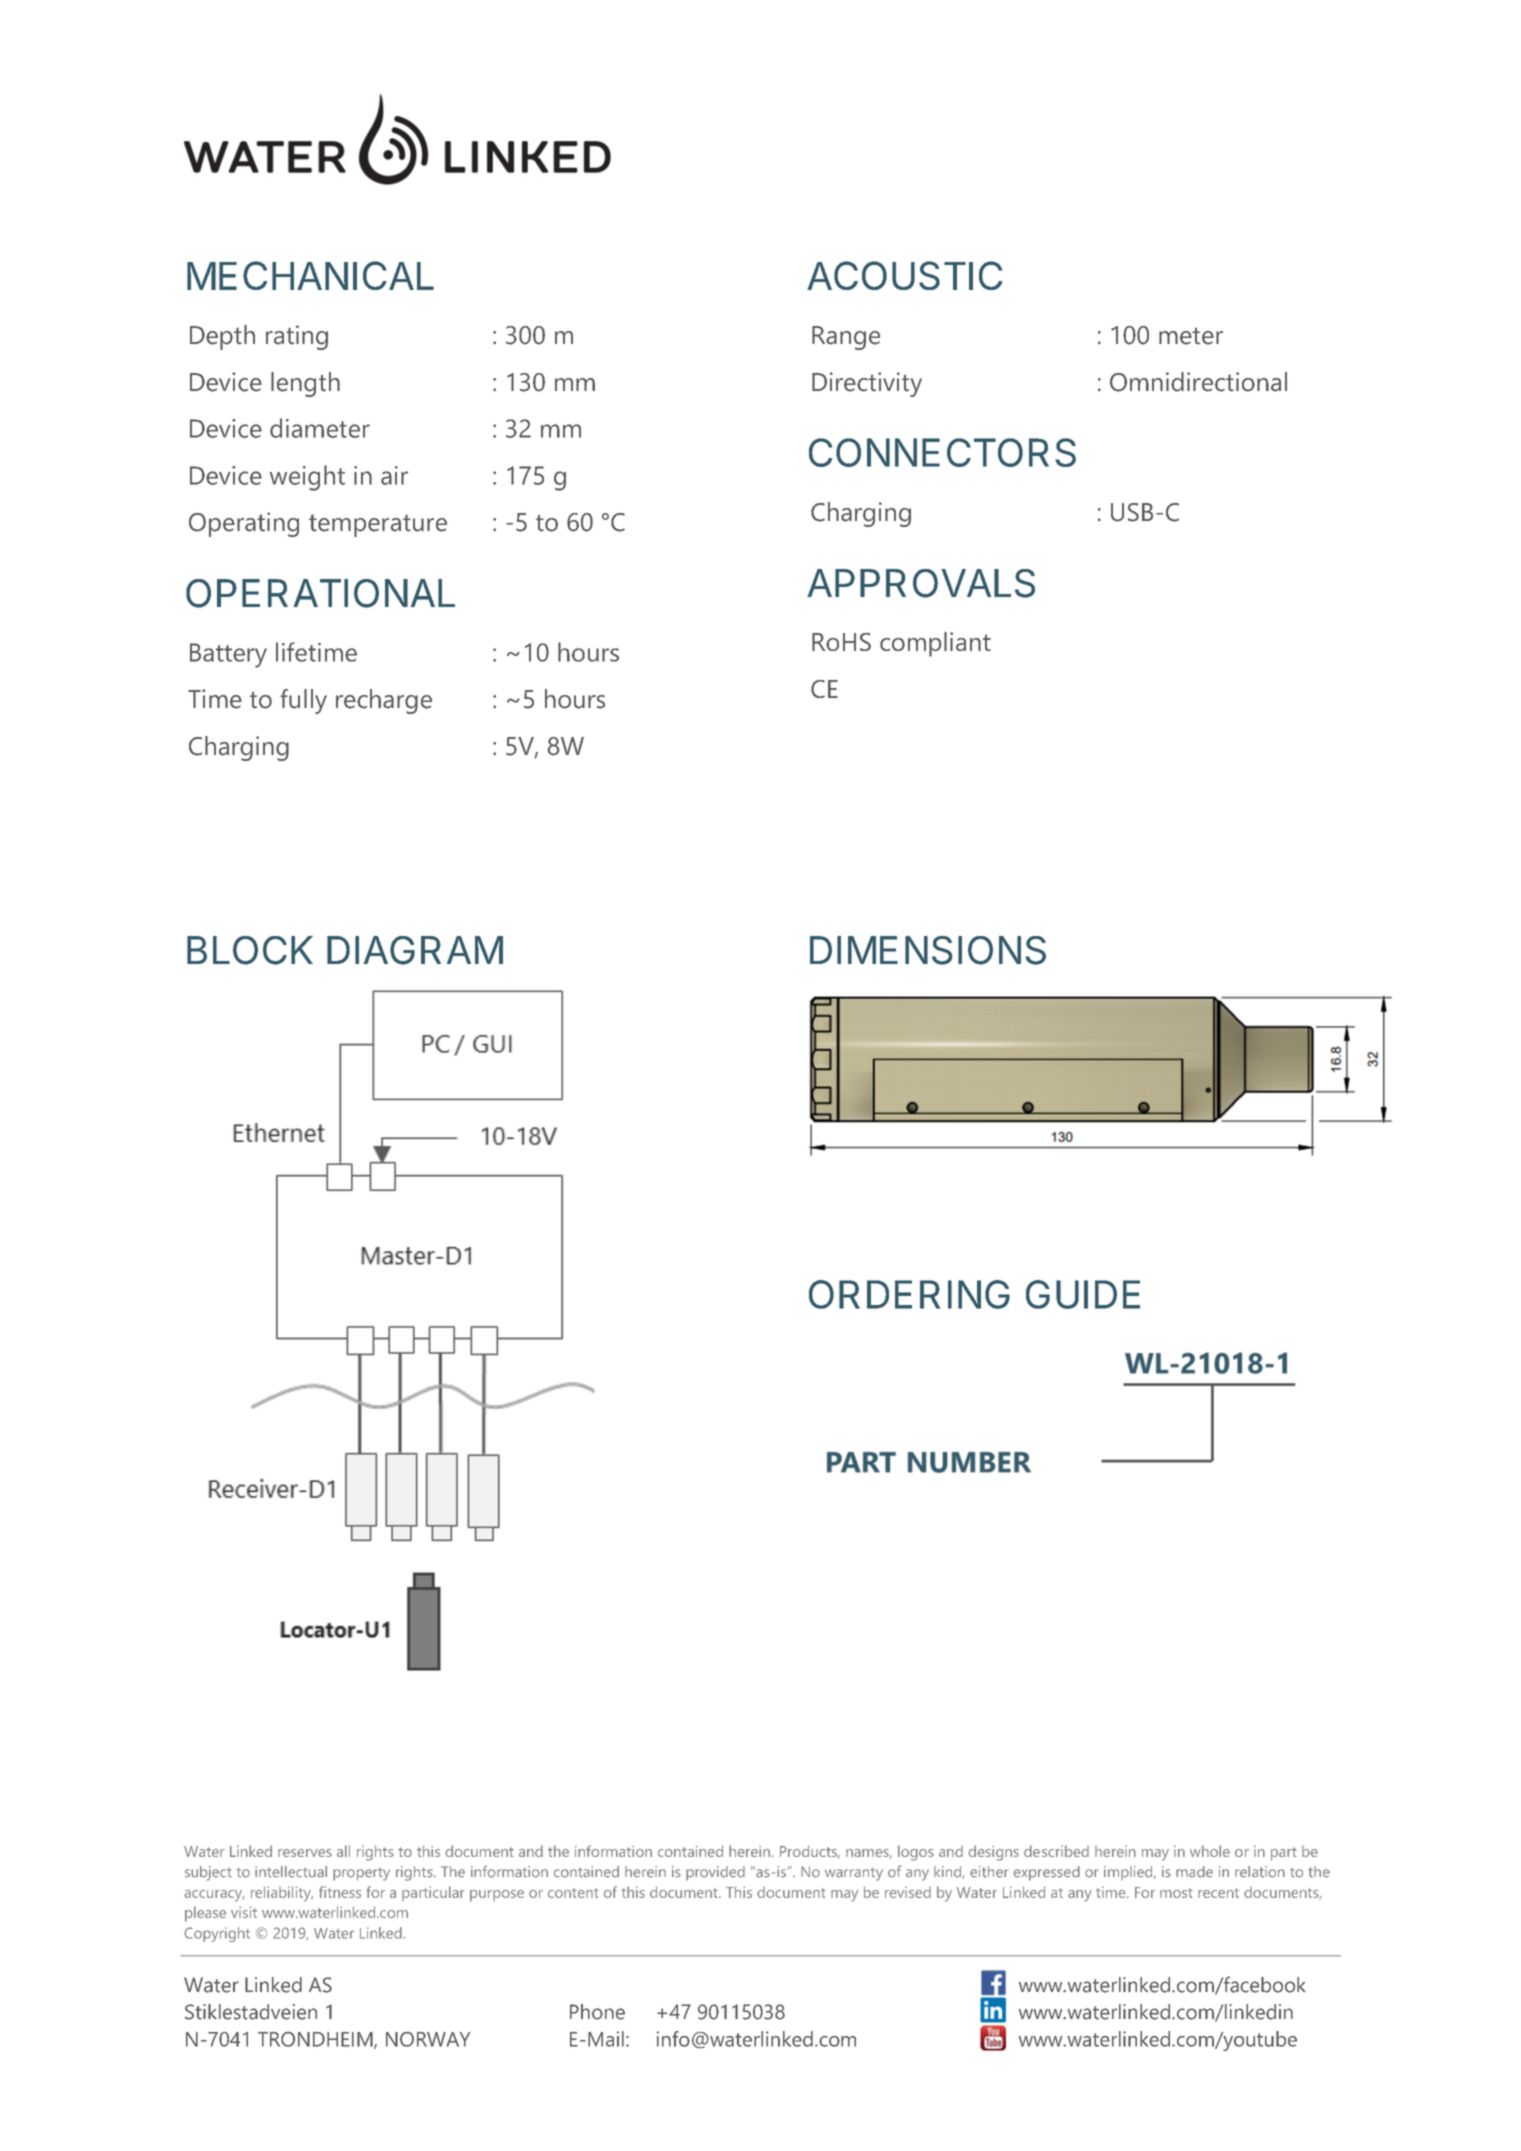 The image size is (1521, 2151). What do you see at coordinates (846, 338) in the screenshot?
I see `Range` at bounding box center [846, 338].
